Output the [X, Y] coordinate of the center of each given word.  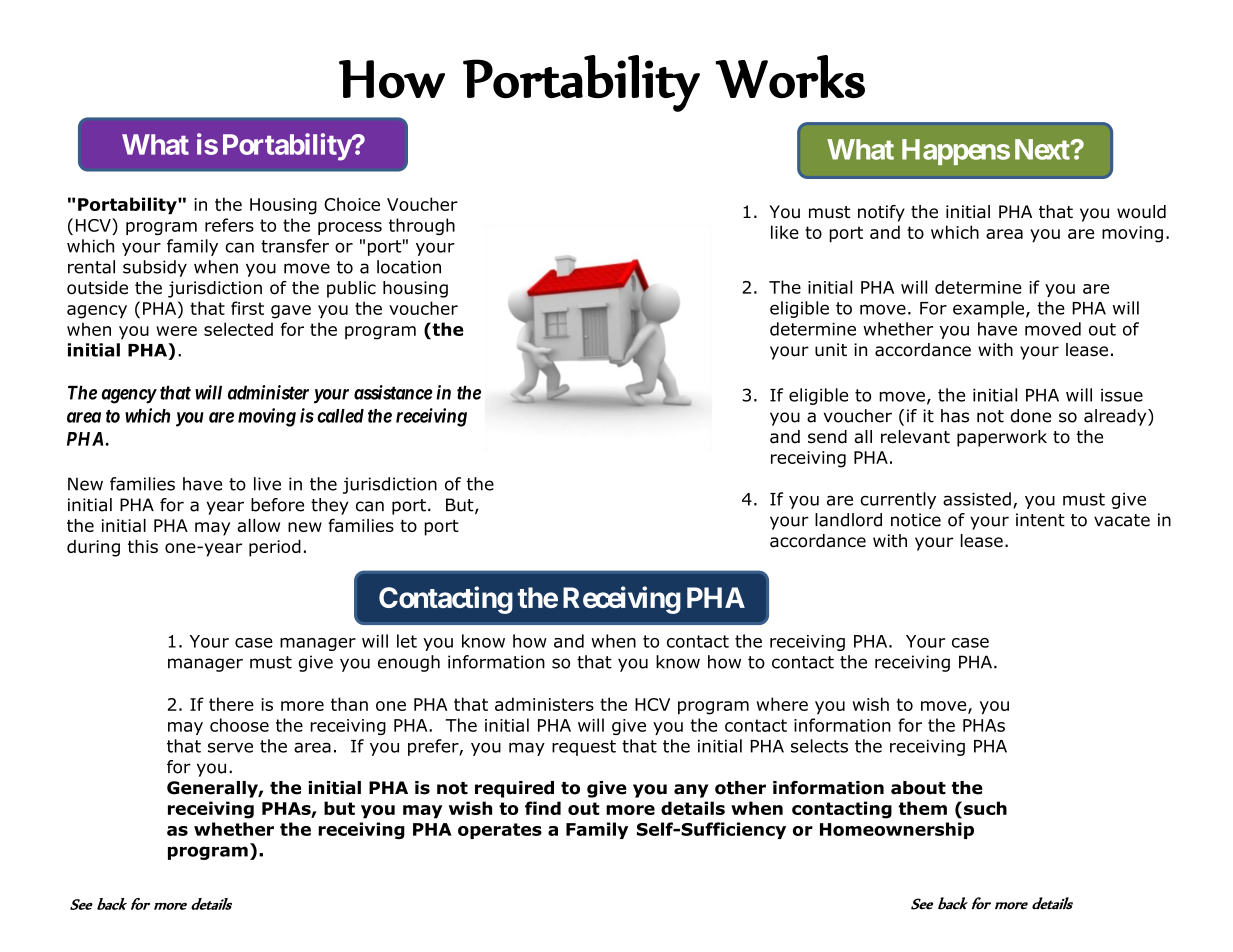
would [1141, 212]
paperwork [1002, 438]
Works [790, 76]
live [267, 484]
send [827, 437]
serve [230, 747]
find [543, 808]
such [985, 808]
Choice [352, 204]
